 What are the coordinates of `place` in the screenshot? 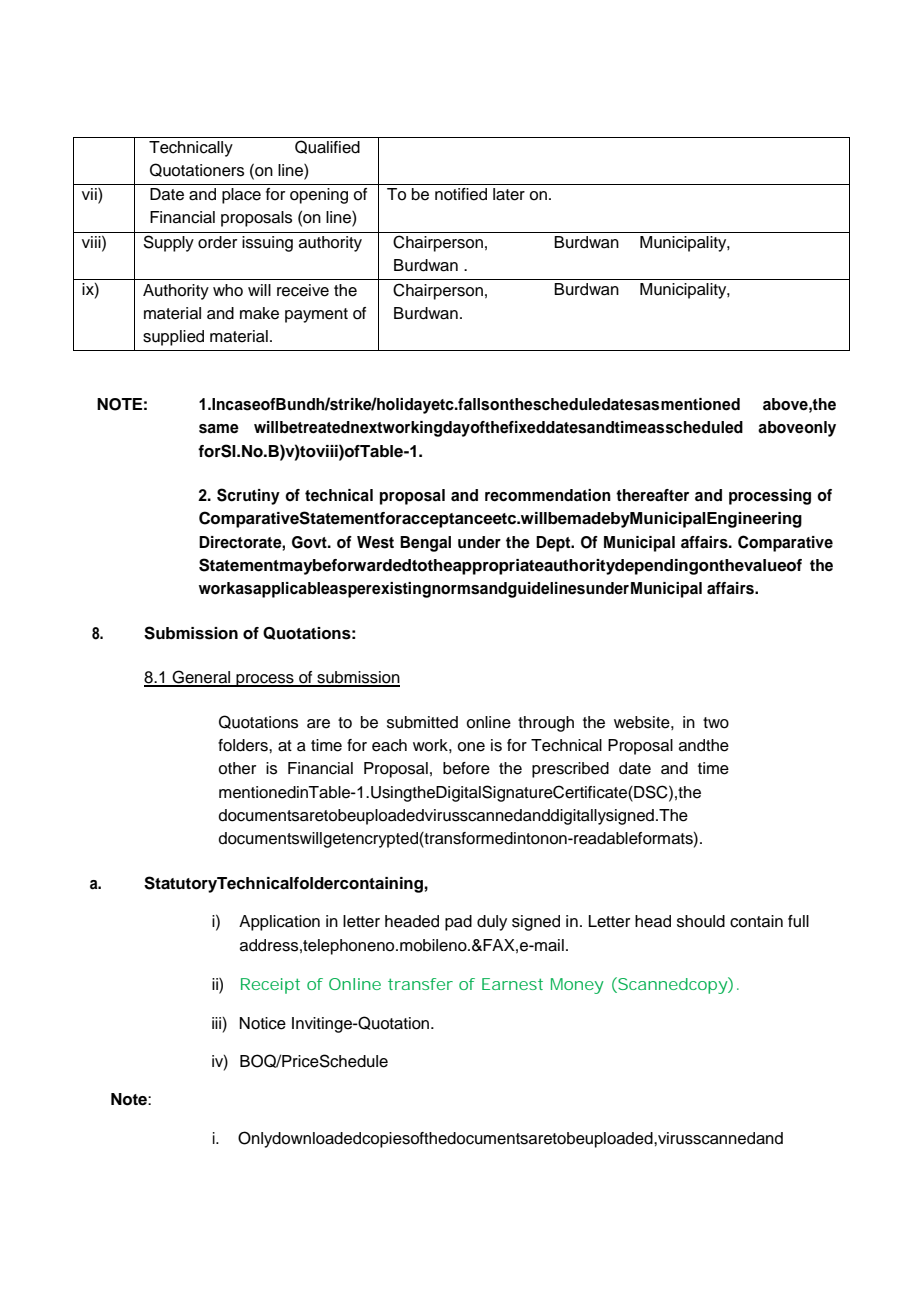 It's located at (241, 196).
